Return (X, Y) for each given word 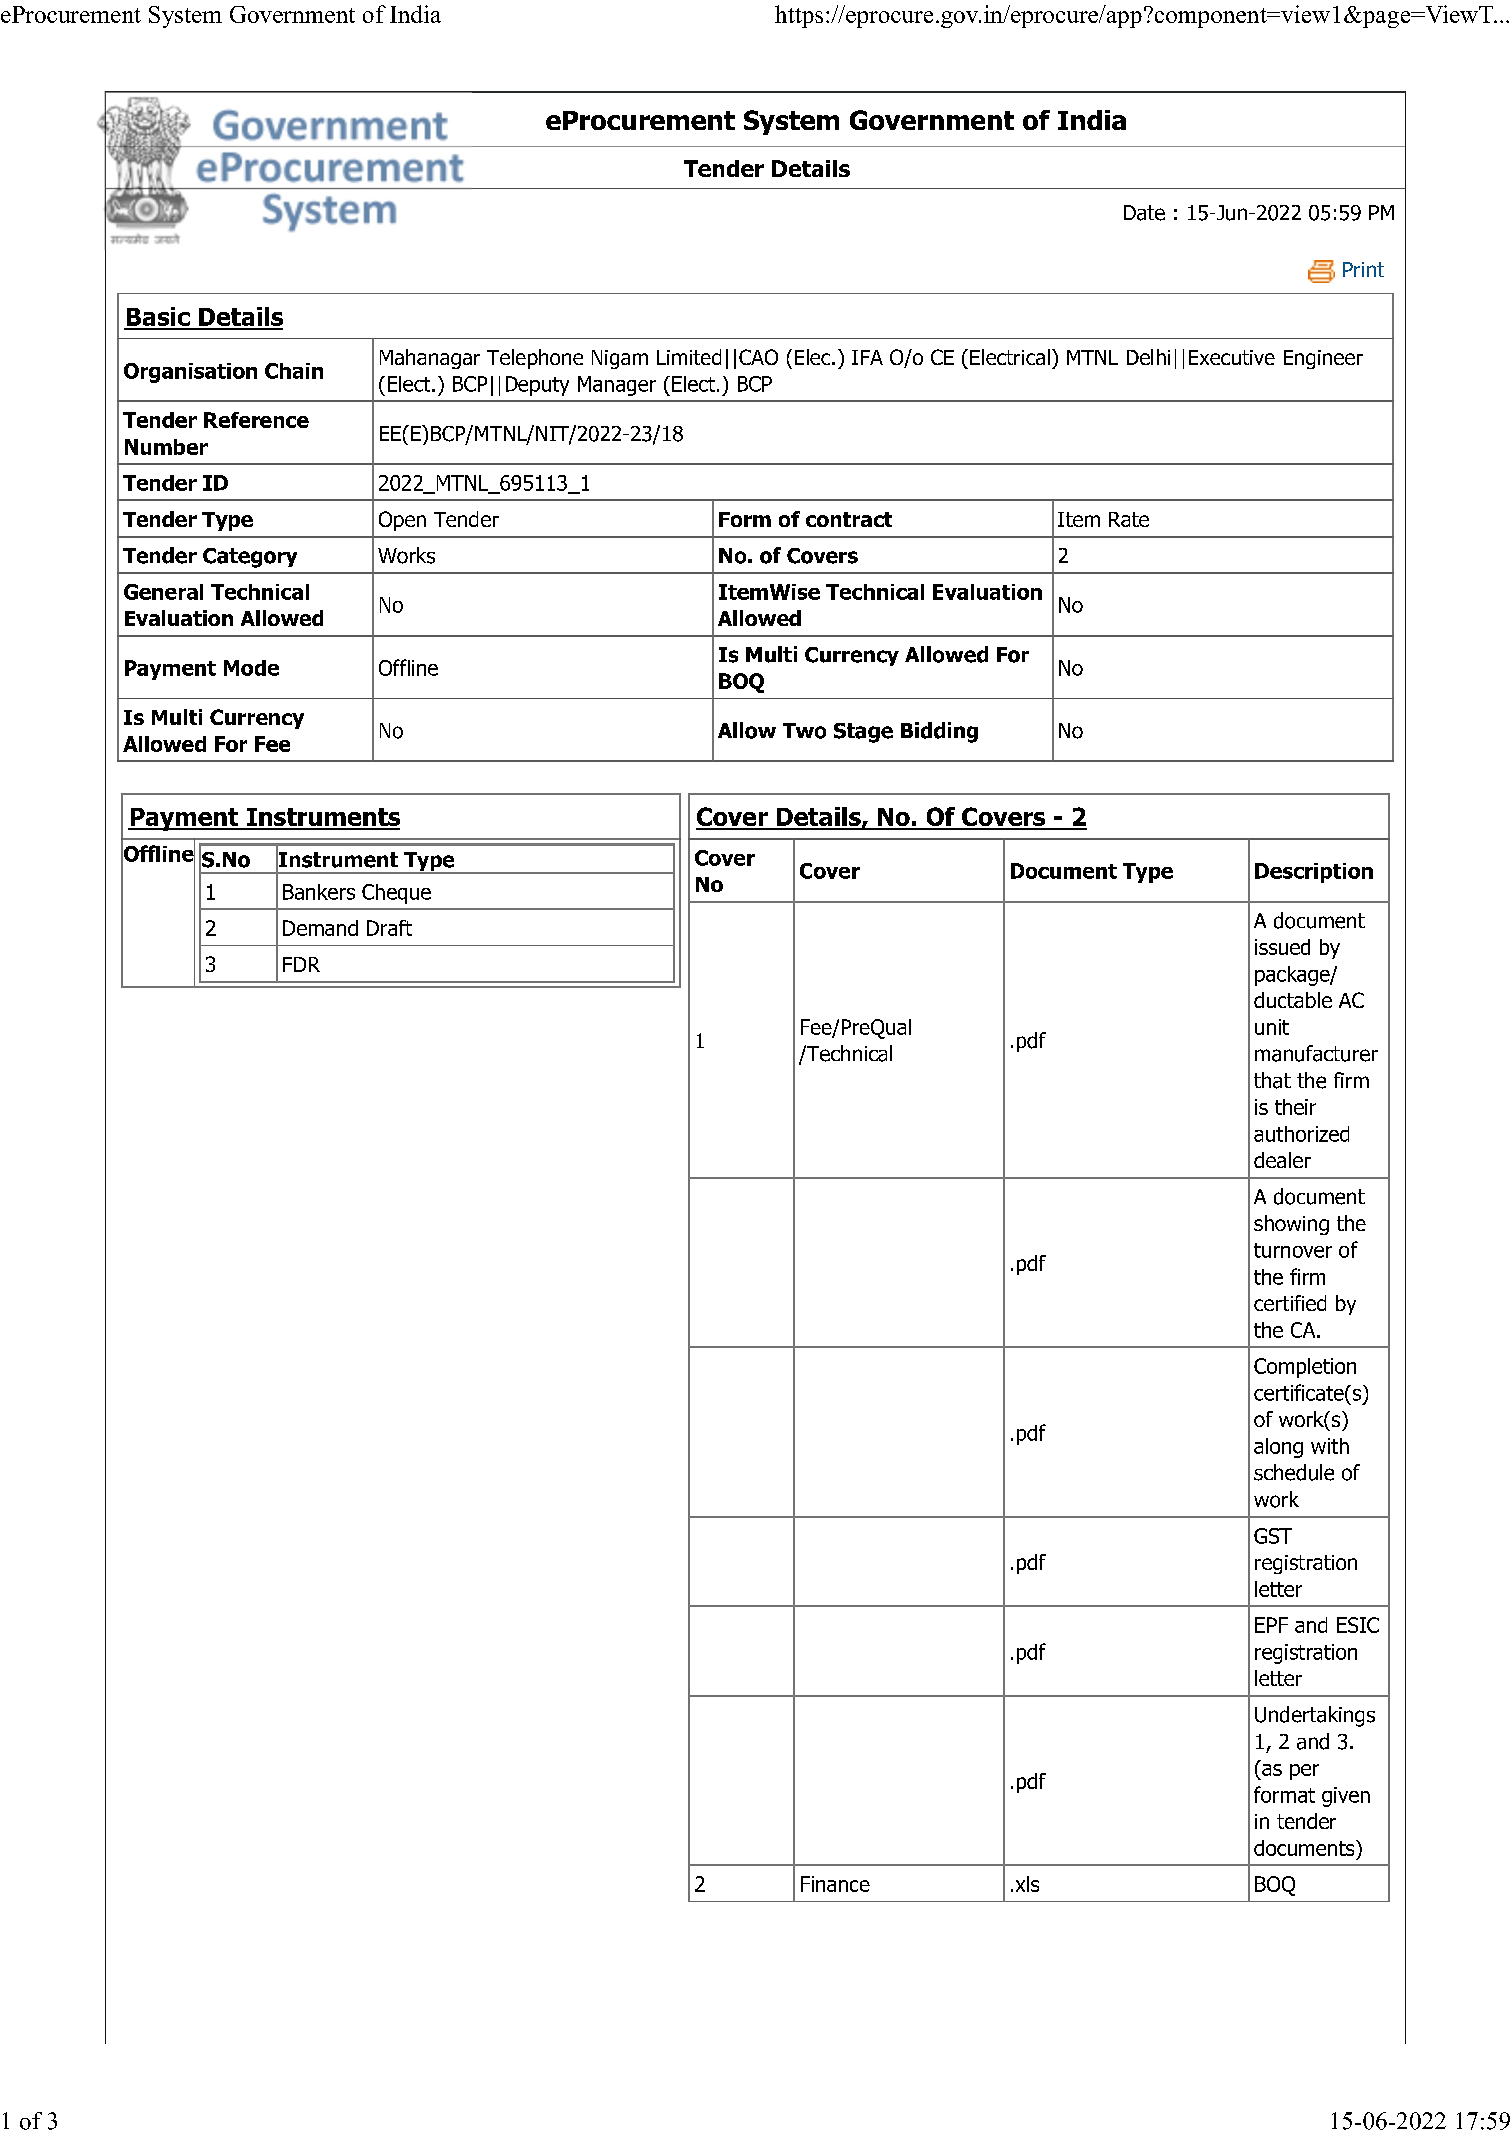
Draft (389, 928)
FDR (301, 964)
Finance (835, 1884)
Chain (294, 371)
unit (1272, 1027)
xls (1027, 1884)
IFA (867, 357)
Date (1144, 213)
